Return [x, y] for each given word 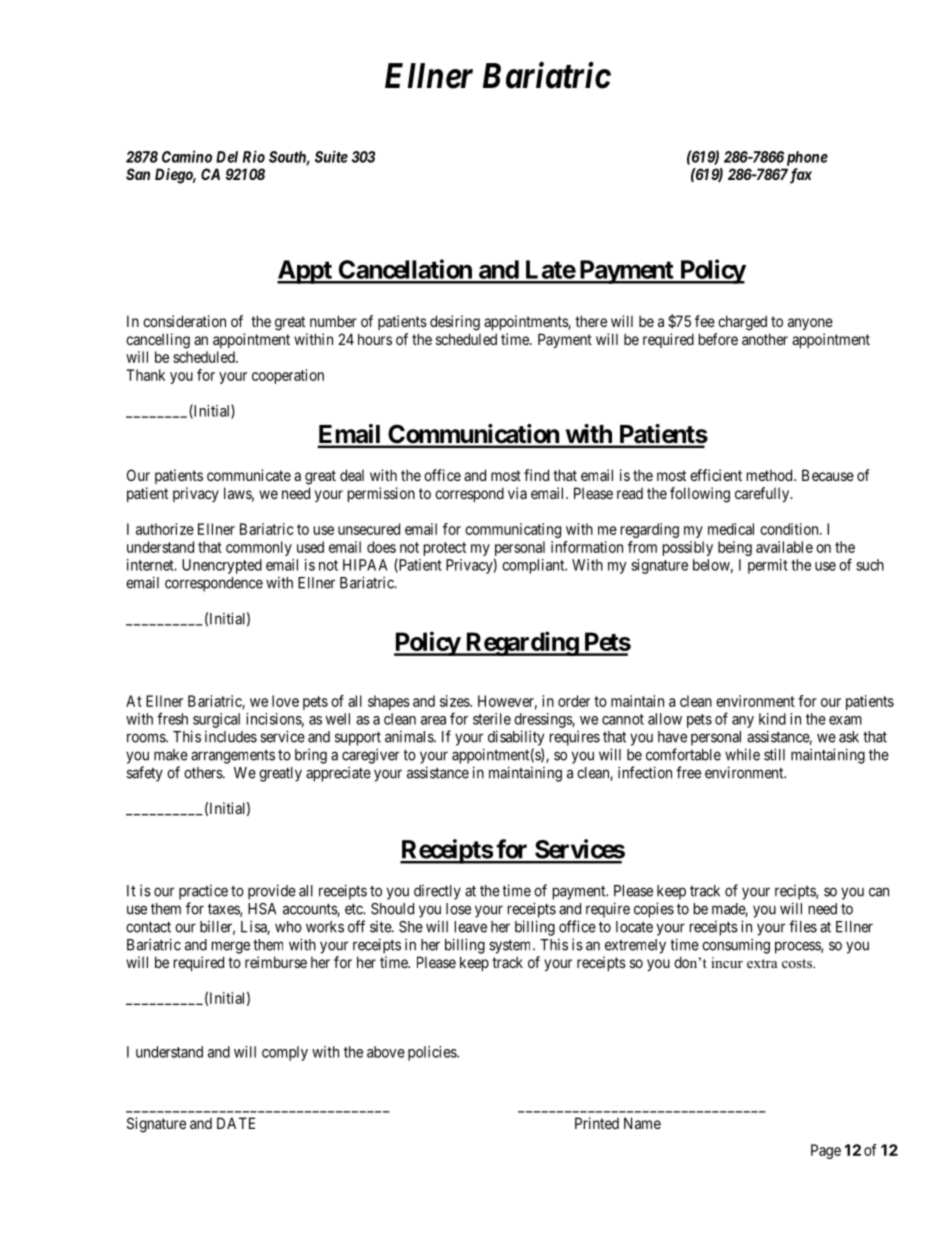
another [765, 339]
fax [801, 176]
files [803, 926]
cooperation [288, 376]
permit [768, 566]
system [511, 947]
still [774, 754]
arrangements [233, 757]
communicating [513, 530]
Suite [331, 156]
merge [231, 947]
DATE [236, 1123]
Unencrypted [222, 566]
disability [516, 738]
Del [227, 157]
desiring [455, 323]
